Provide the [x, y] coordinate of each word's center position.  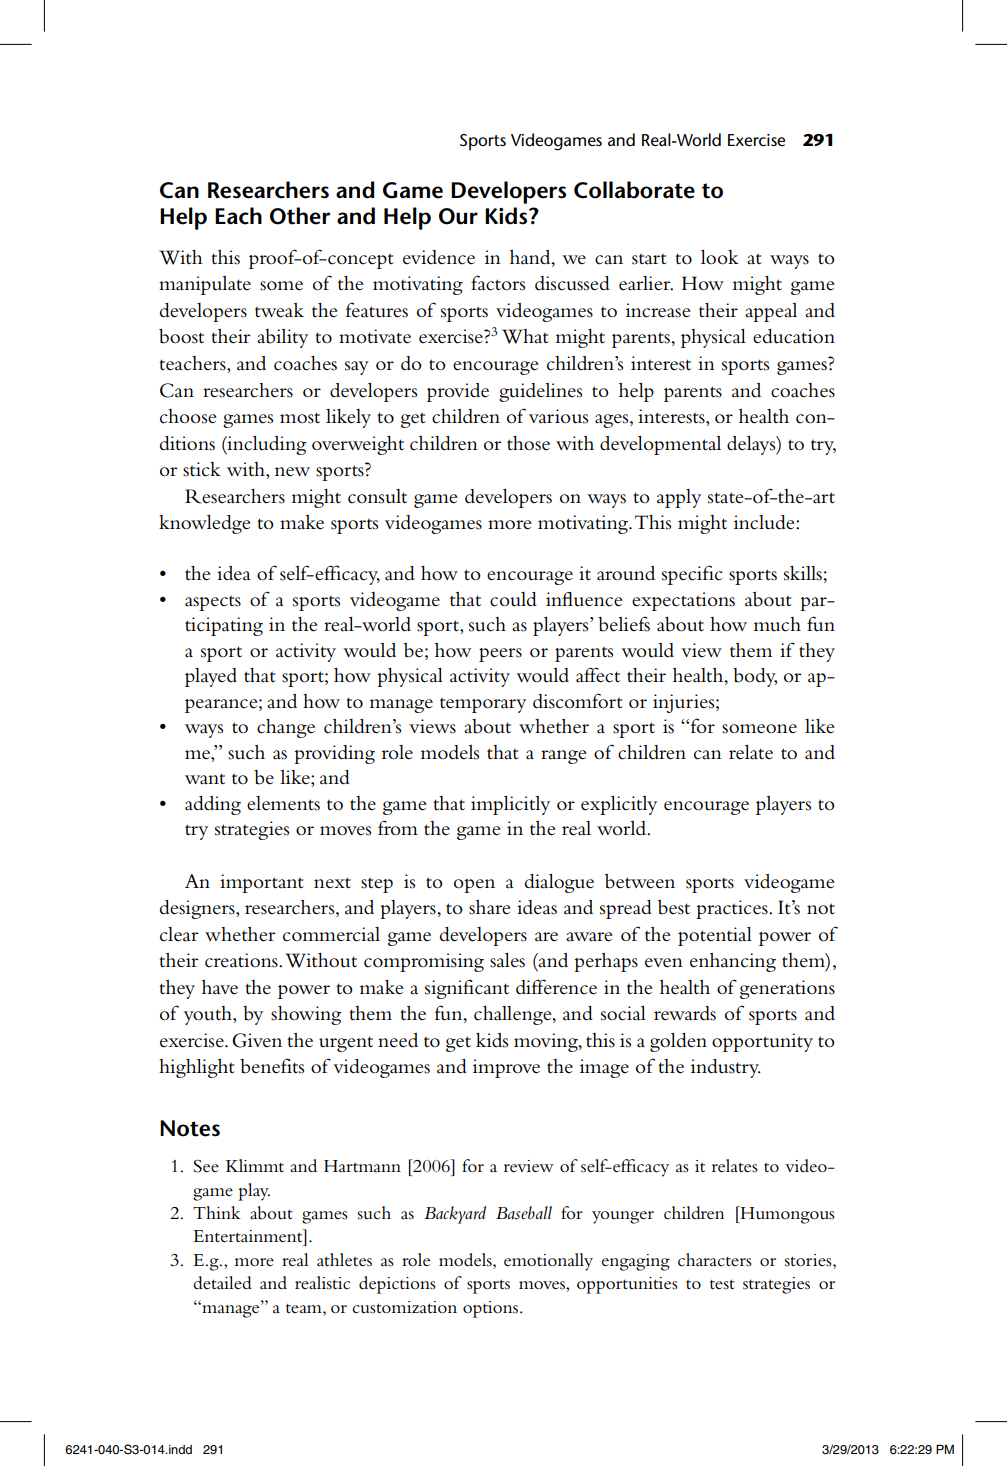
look [720, 257]
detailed [222, 1282]
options [492, 1309]
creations [242, 960]
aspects [213, 603]
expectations [683, 601]
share [490, 907]
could [513, 599]
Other [300, 216]
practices [733, 909]
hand [531, 257]
